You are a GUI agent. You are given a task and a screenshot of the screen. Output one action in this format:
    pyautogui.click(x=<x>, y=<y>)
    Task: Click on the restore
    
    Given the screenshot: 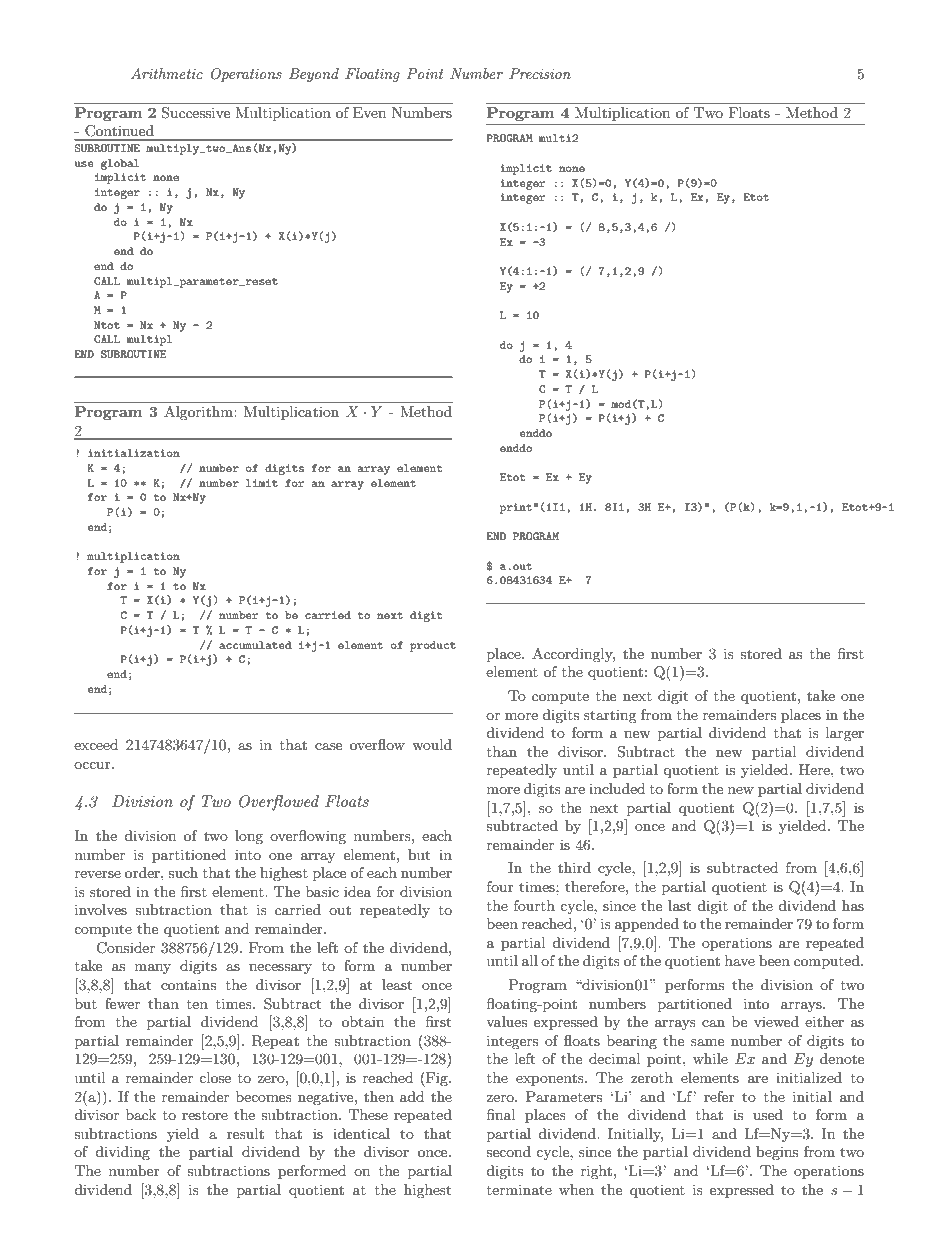 What is the action you would take?
    pyautogui.click(x=205, y=1115)
